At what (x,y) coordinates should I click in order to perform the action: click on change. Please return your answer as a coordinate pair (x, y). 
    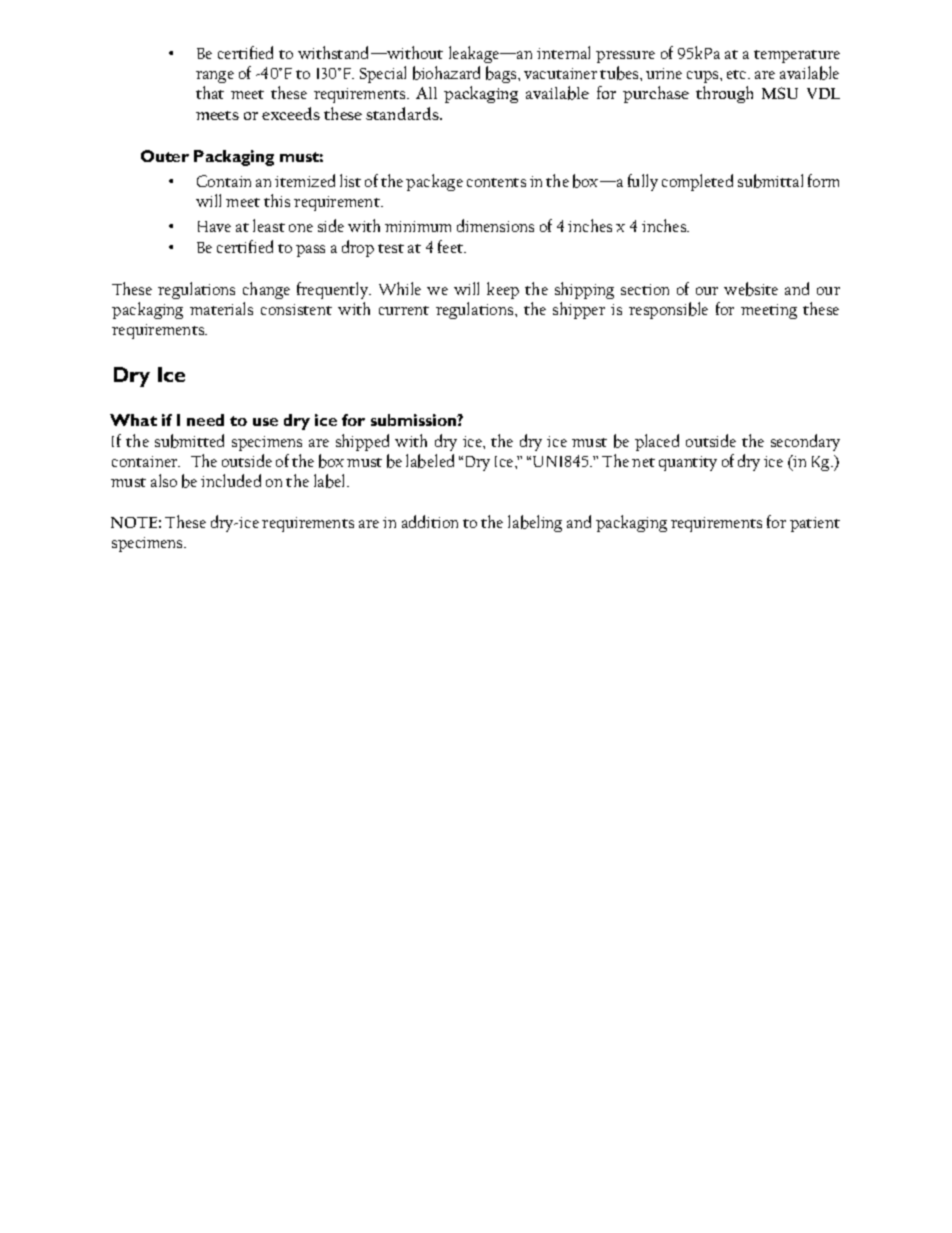
    Looking at the image, I should click on (266, 290).
